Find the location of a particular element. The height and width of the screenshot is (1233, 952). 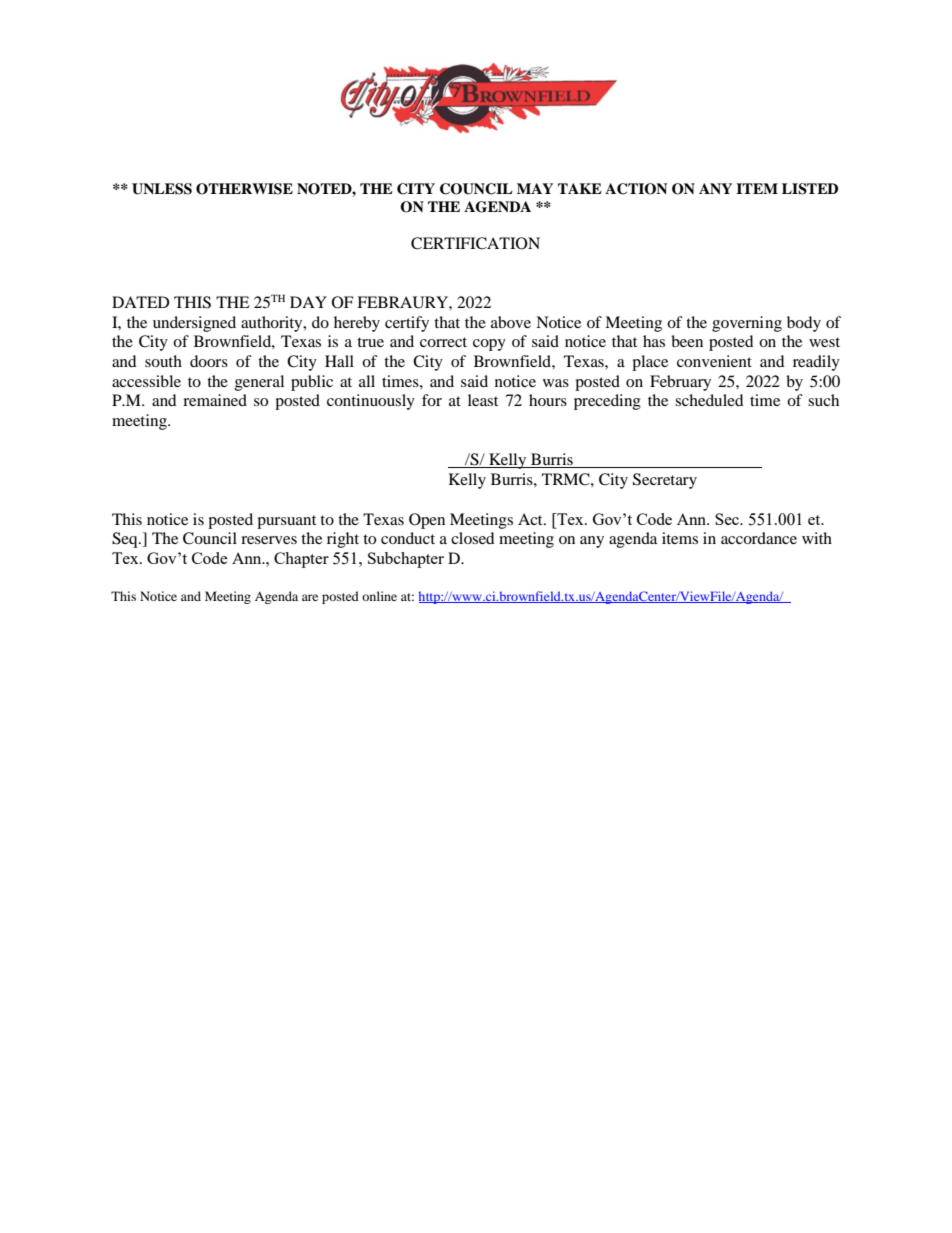

undersigned is located at coordinates (194, 324).
